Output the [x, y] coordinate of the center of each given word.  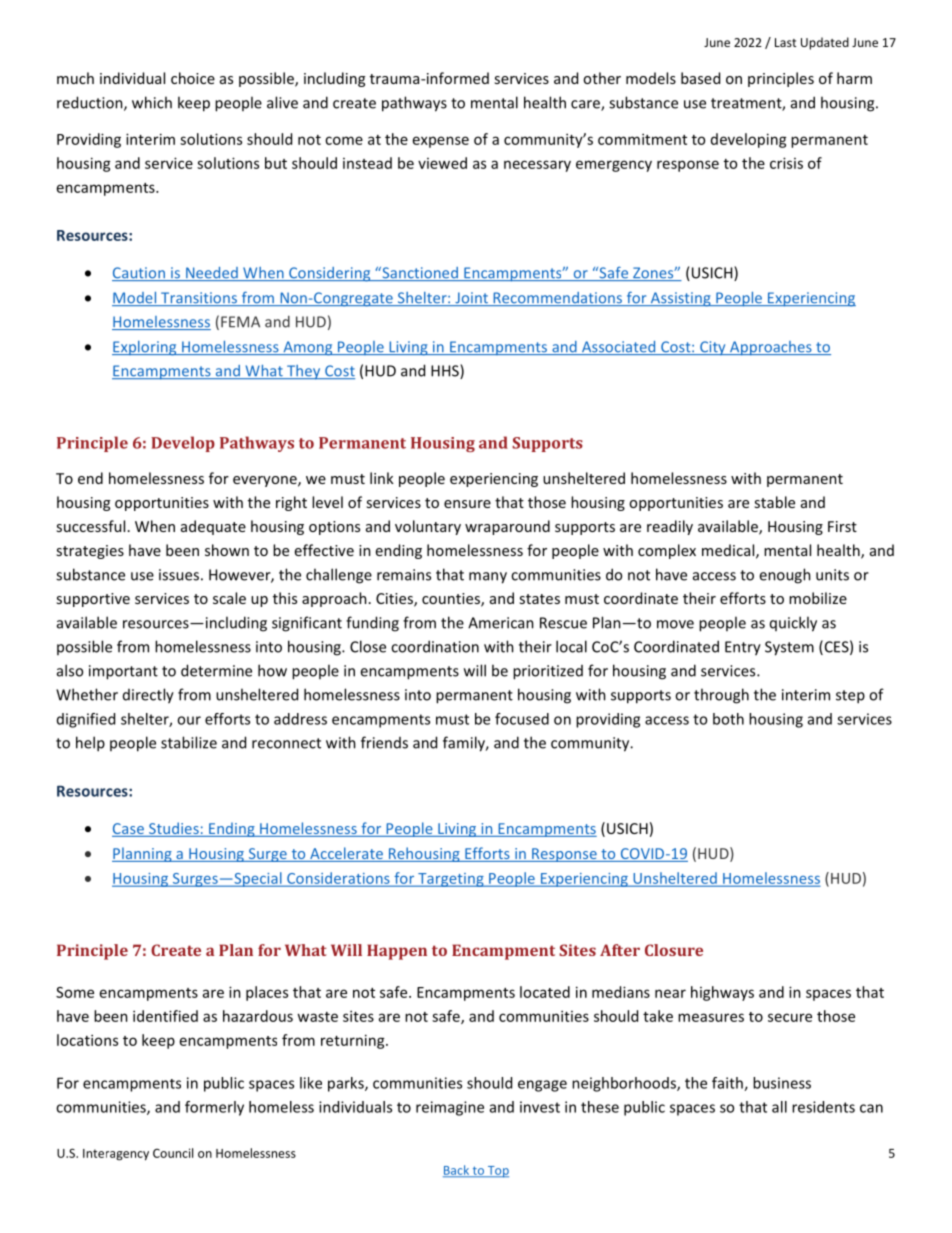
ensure [467, 504]
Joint [471, 299]
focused [522, 719]
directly [148, 696]
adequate [213, 527]
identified [165, 1016]
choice [193, 78]
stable [774, 502]
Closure [674, 950]
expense [441, 142]
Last [786, 42]
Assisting [680, 299]
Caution [139, 274]
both [728, 719]
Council [173, 1153]
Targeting [451, 880]
